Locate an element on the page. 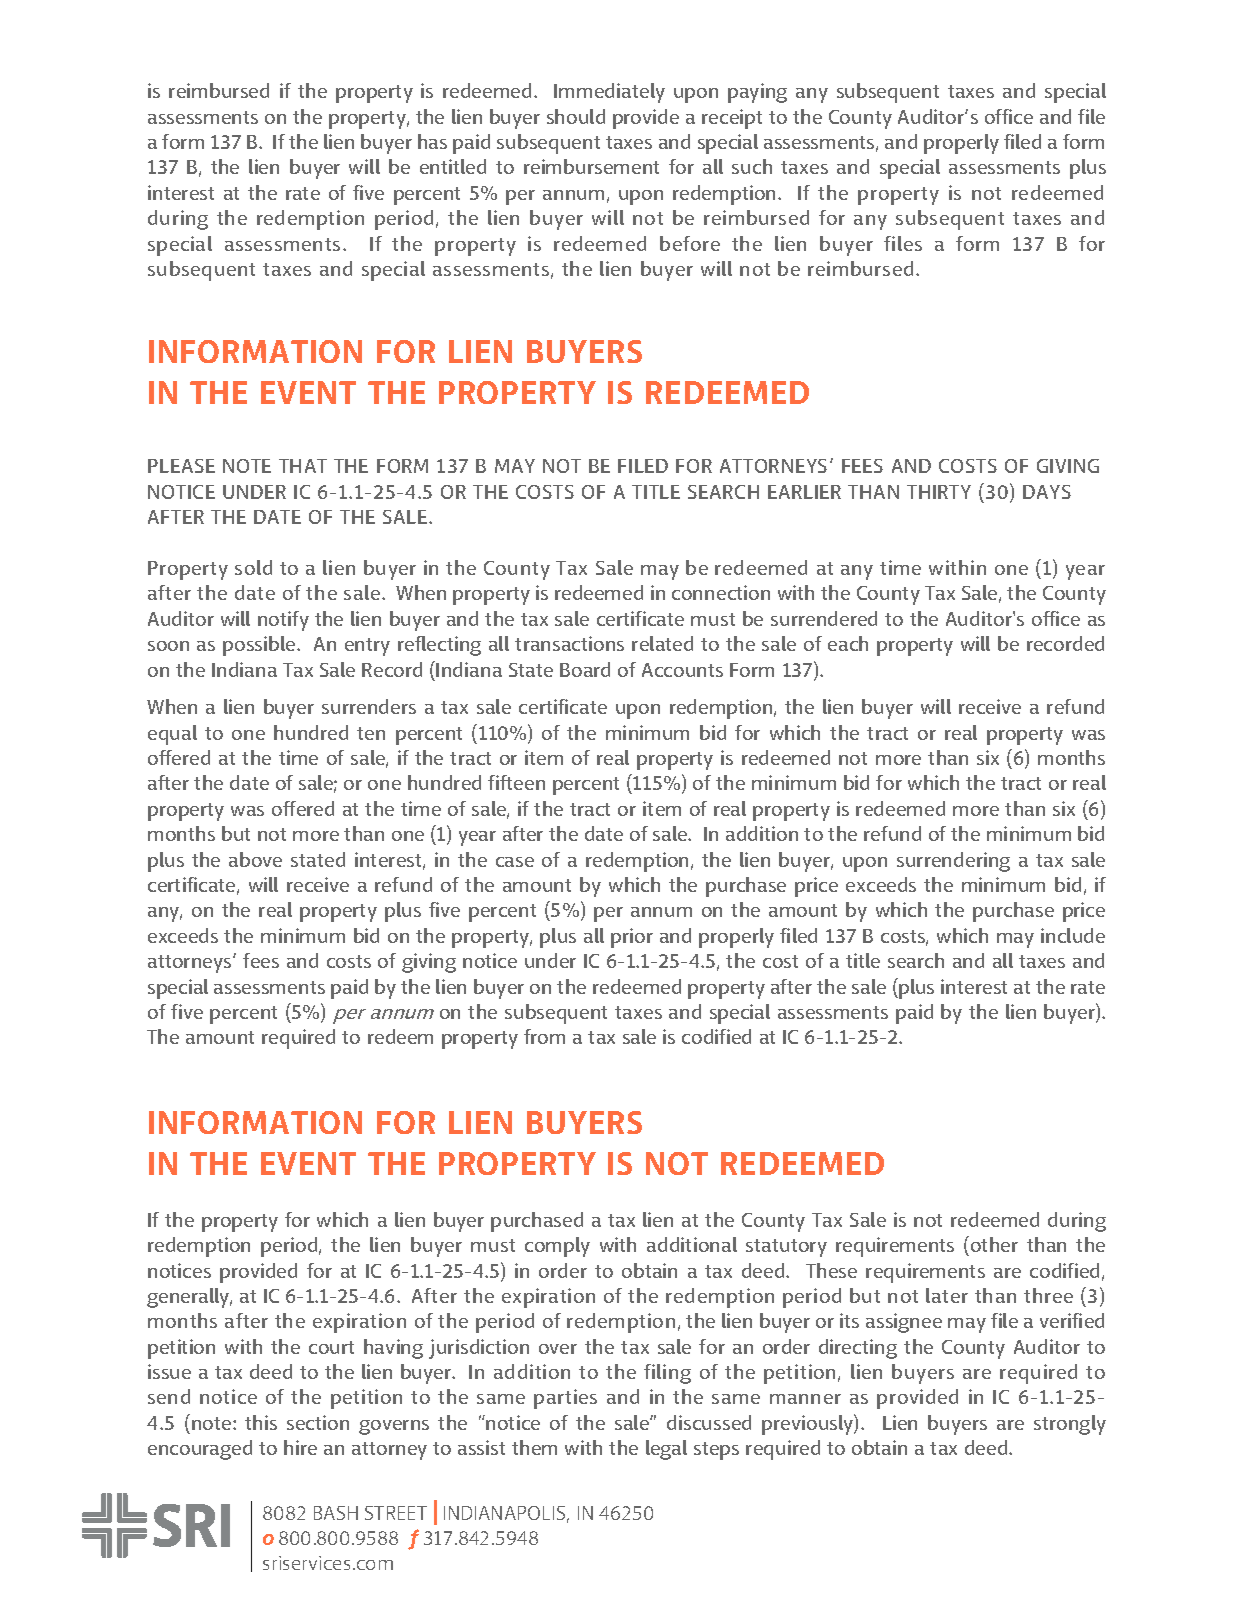 Image resolution: width=1254 pixels, height=1622 pixels. paying is located at coordinates (757, 93).
